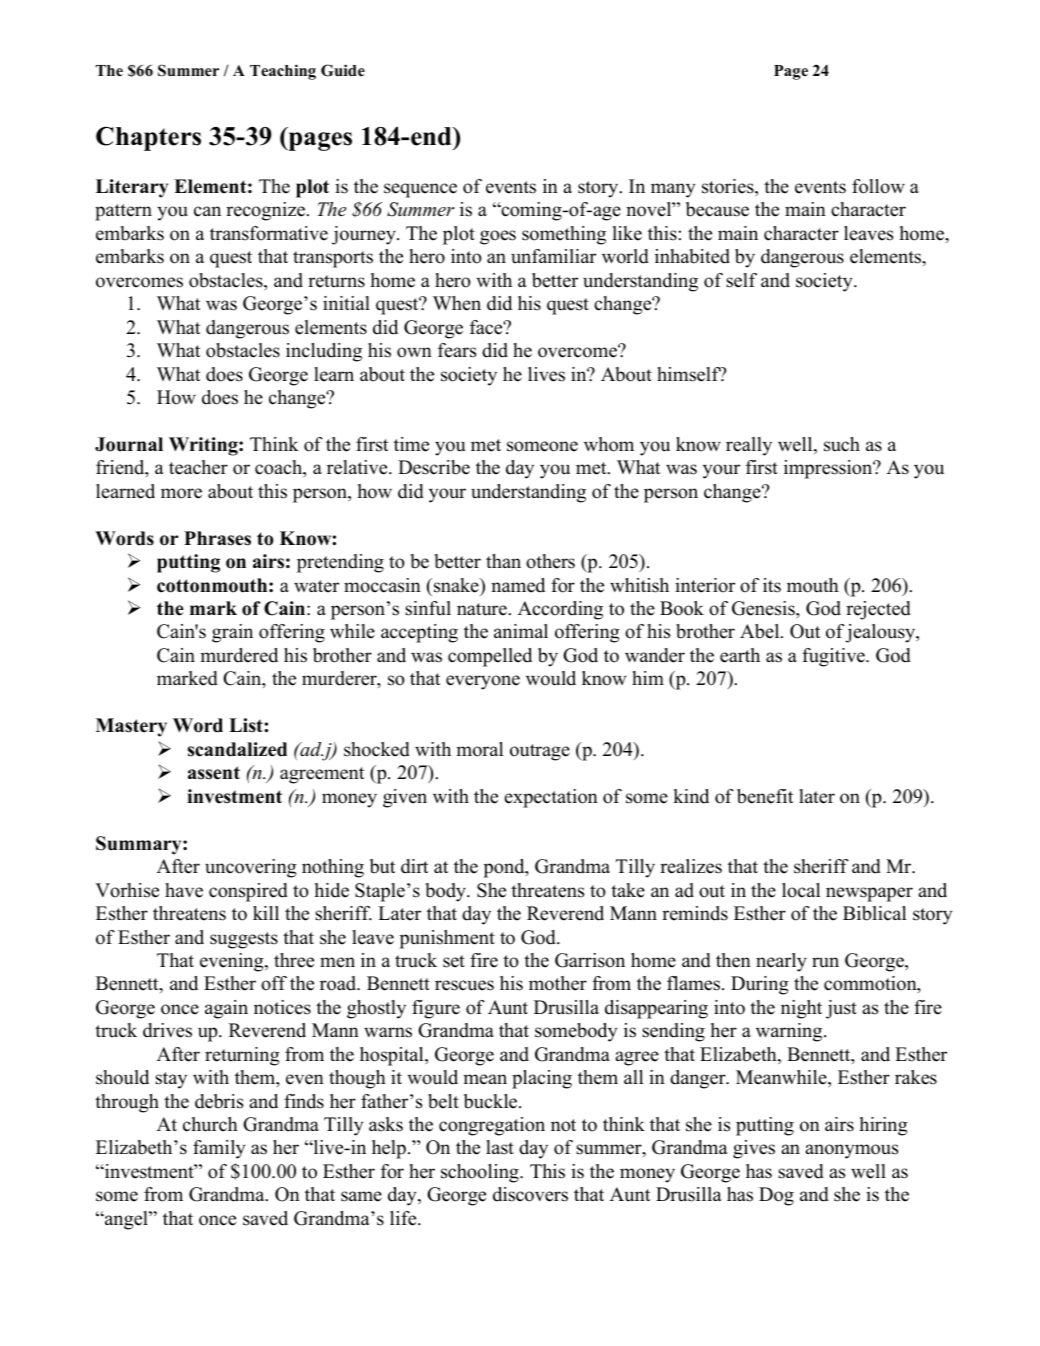  I want to click on fugitive, so click(834, 657).
